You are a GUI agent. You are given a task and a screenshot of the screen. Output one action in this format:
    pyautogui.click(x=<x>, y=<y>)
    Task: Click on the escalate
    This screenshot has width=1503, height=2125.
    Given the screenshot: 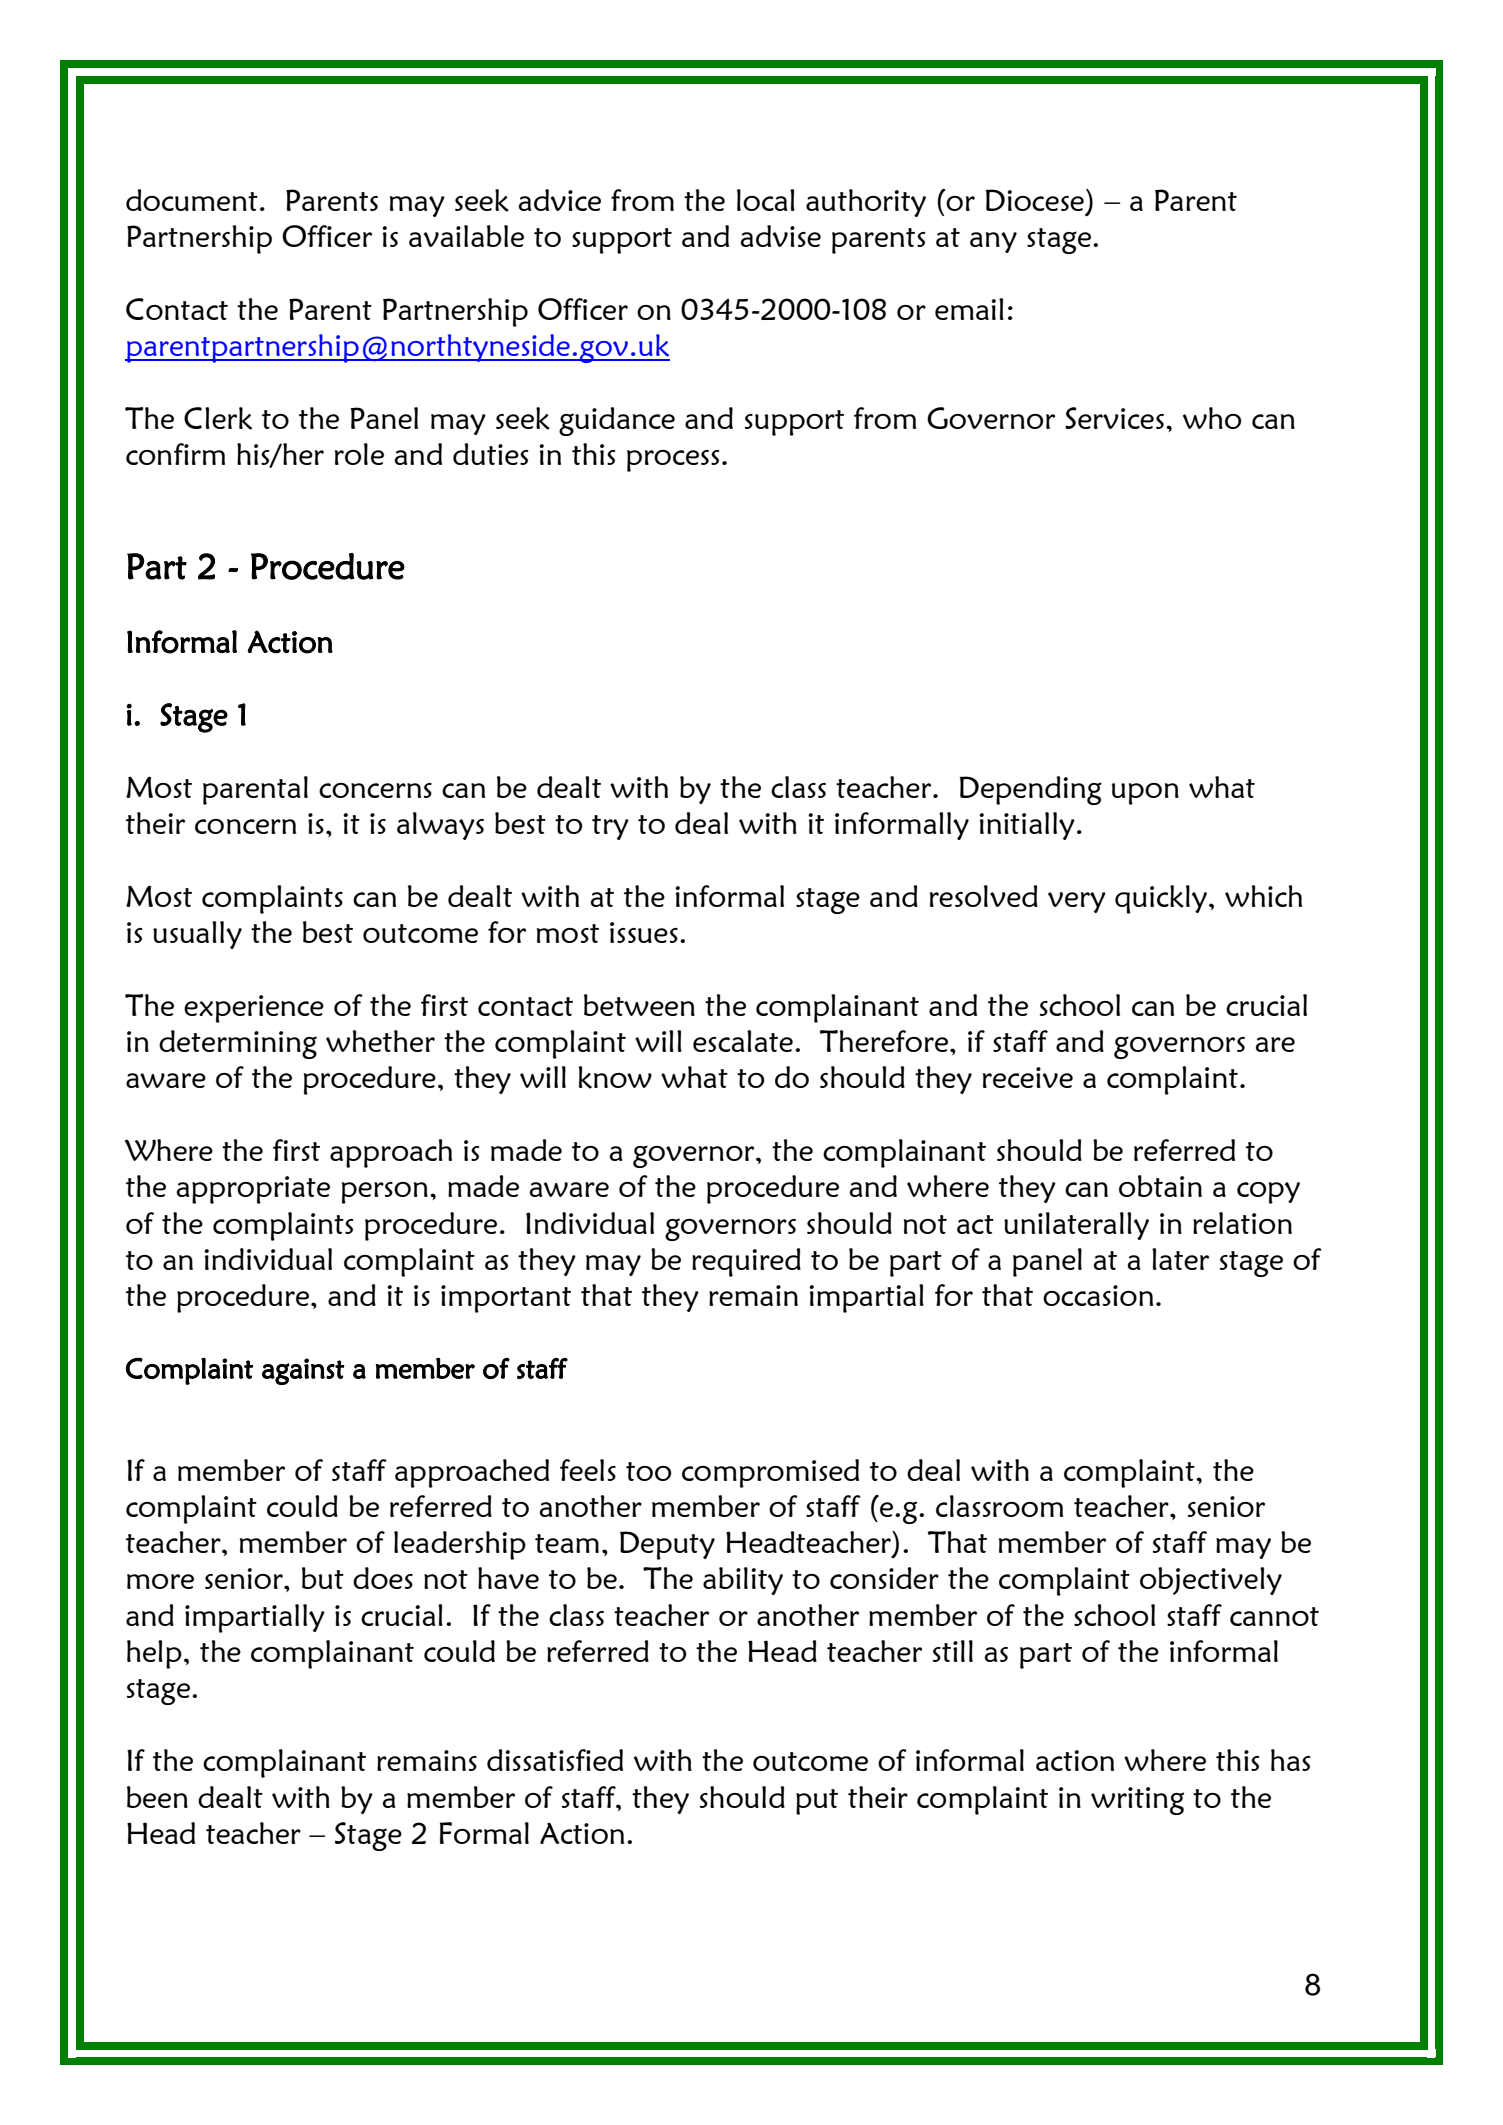 What is the action you would take?
    pyautogui.click(x=743, y=1041)
